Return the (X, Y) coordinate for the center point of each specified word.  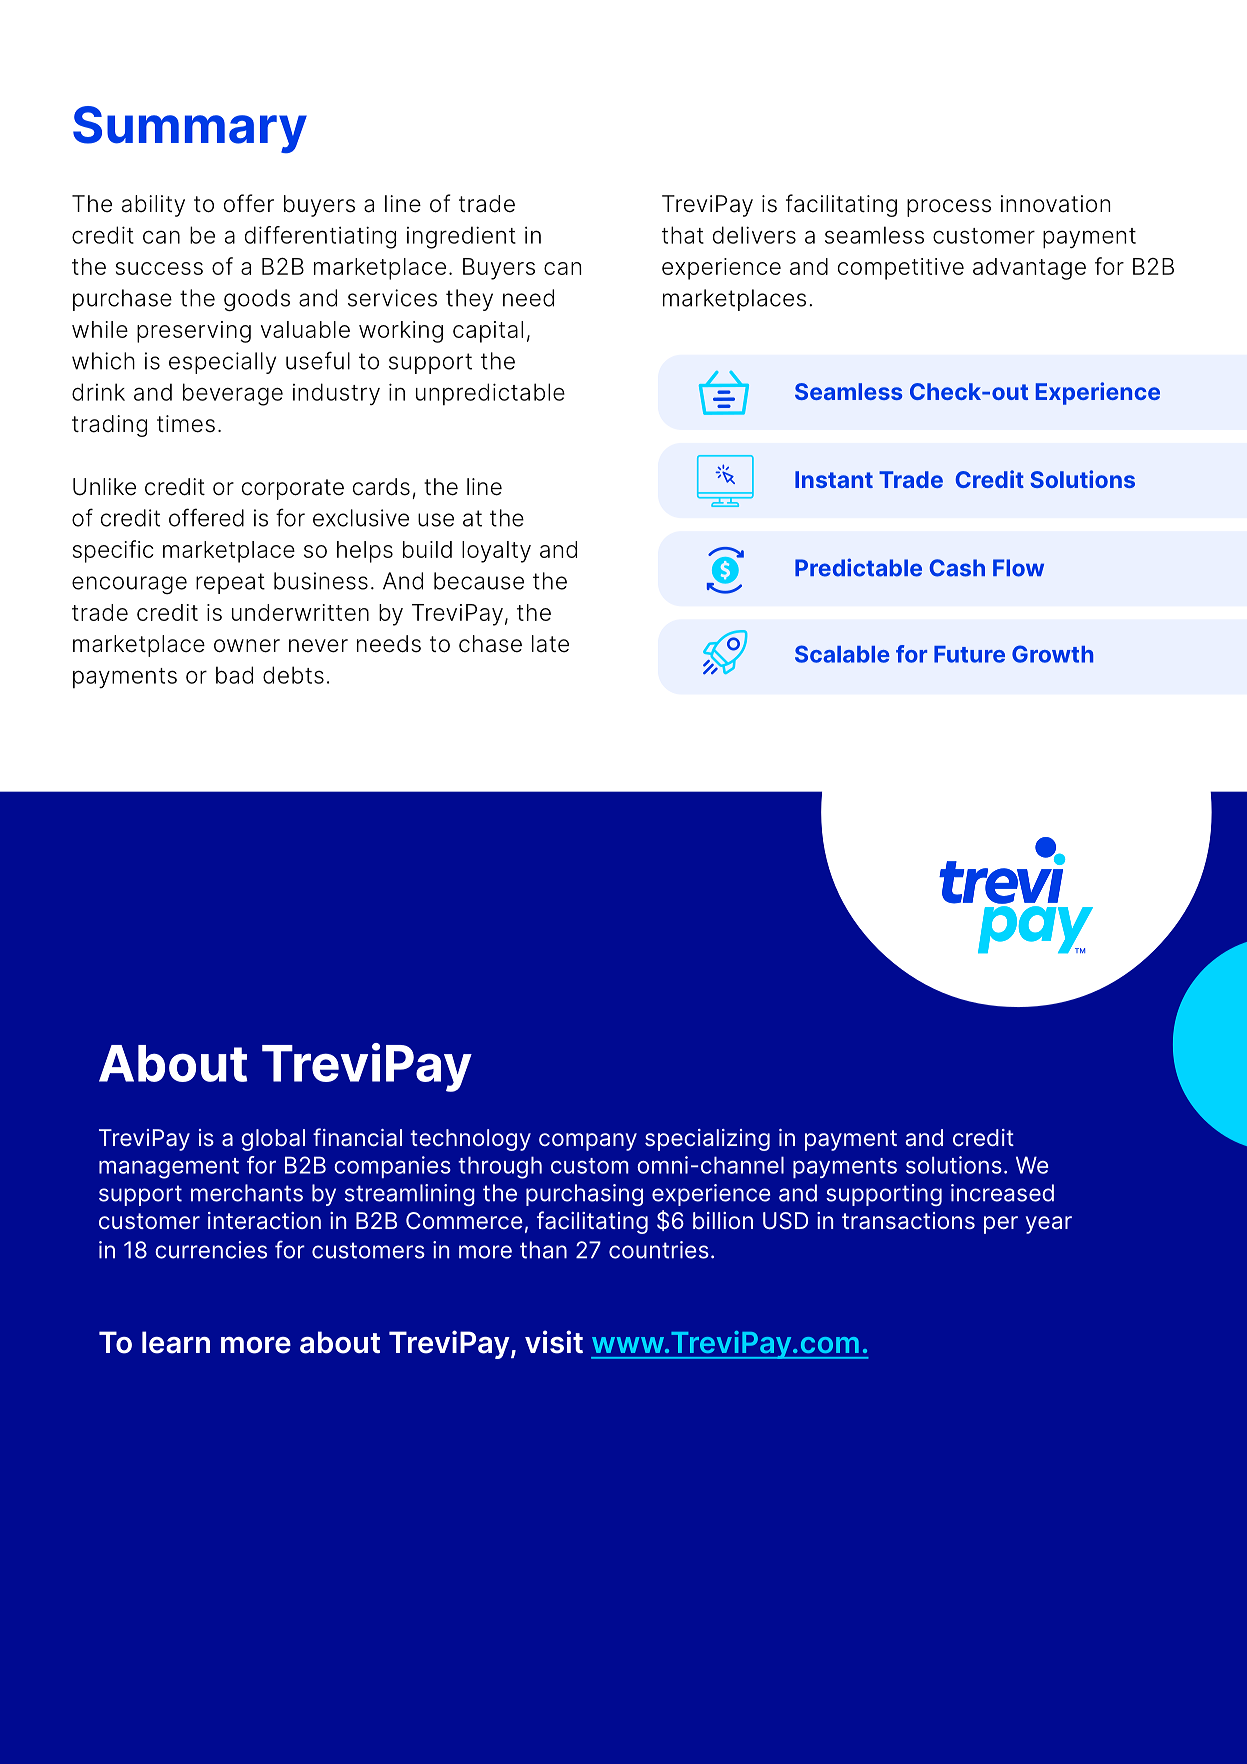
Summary (190, 129)
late (550, 644)
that (683, 235)
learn (176, 1342)
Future (969, 654)
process (949, 208)
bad (234, 675)
